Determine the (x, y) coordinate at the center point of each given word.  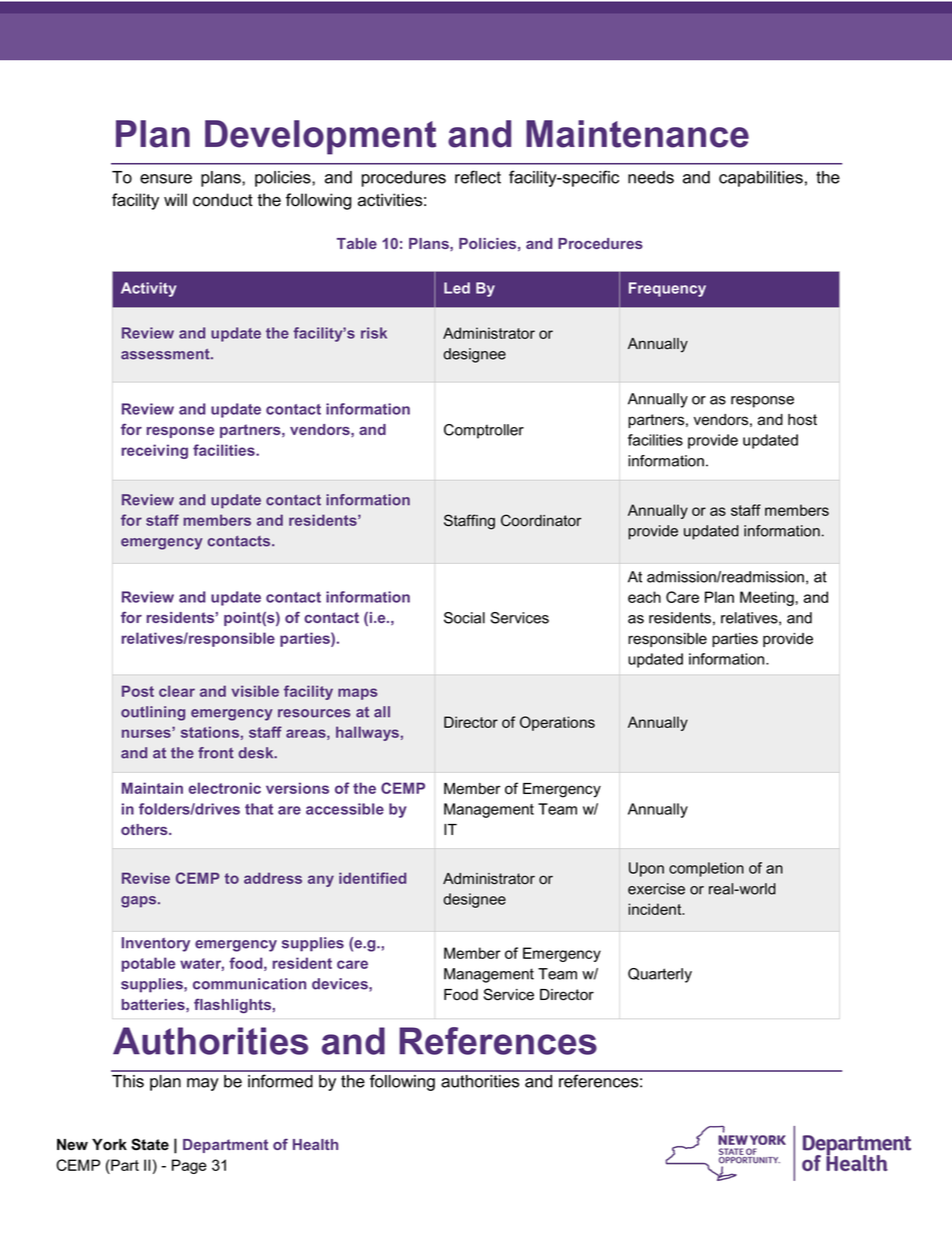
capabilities (761, 179)
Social (464, 618)
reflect (478, 177)
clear (177, 691)
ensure (166, 179)
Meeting (767, 598)
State (150, 1144)
